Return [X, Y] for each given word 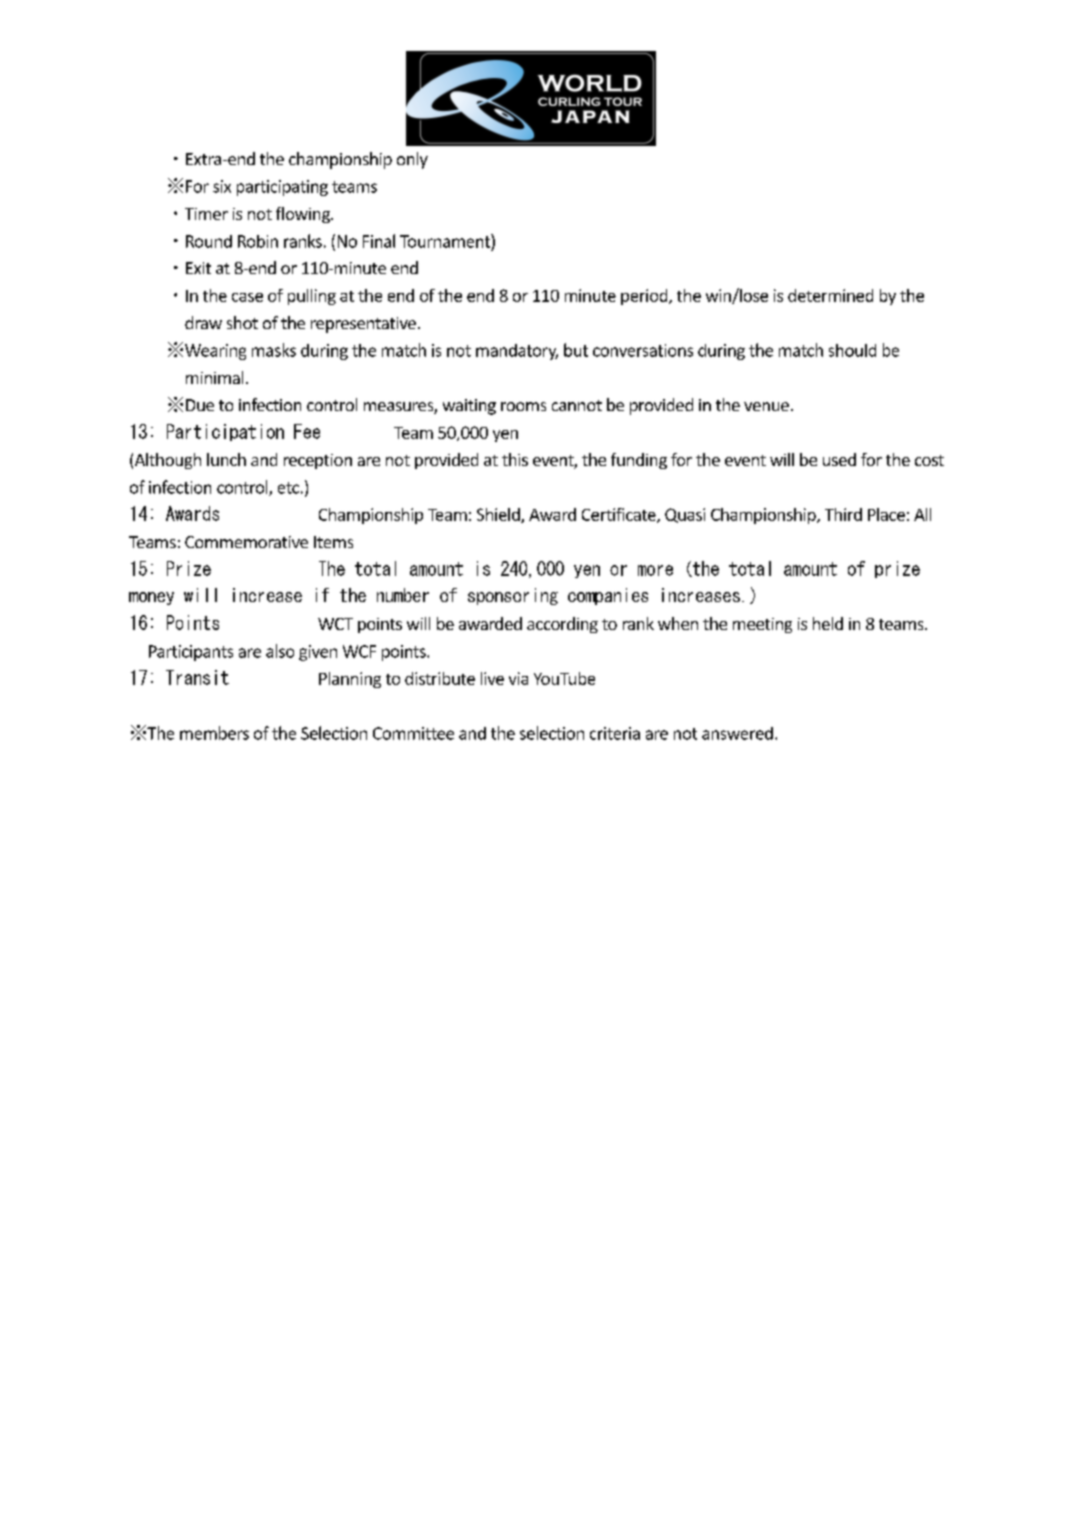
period [645, 297]
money [151, 598]
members [214, 733]
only [412, 160]
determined [830, 295]
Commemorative [246, 542]
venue [766, 406]
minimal [214, 377]
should [852, 350]
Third [843, 514]
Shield [499, 515]
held [828, 623]
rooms [523, 406]
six [222, 186]
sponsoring [513, 596]
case [247, 297]
